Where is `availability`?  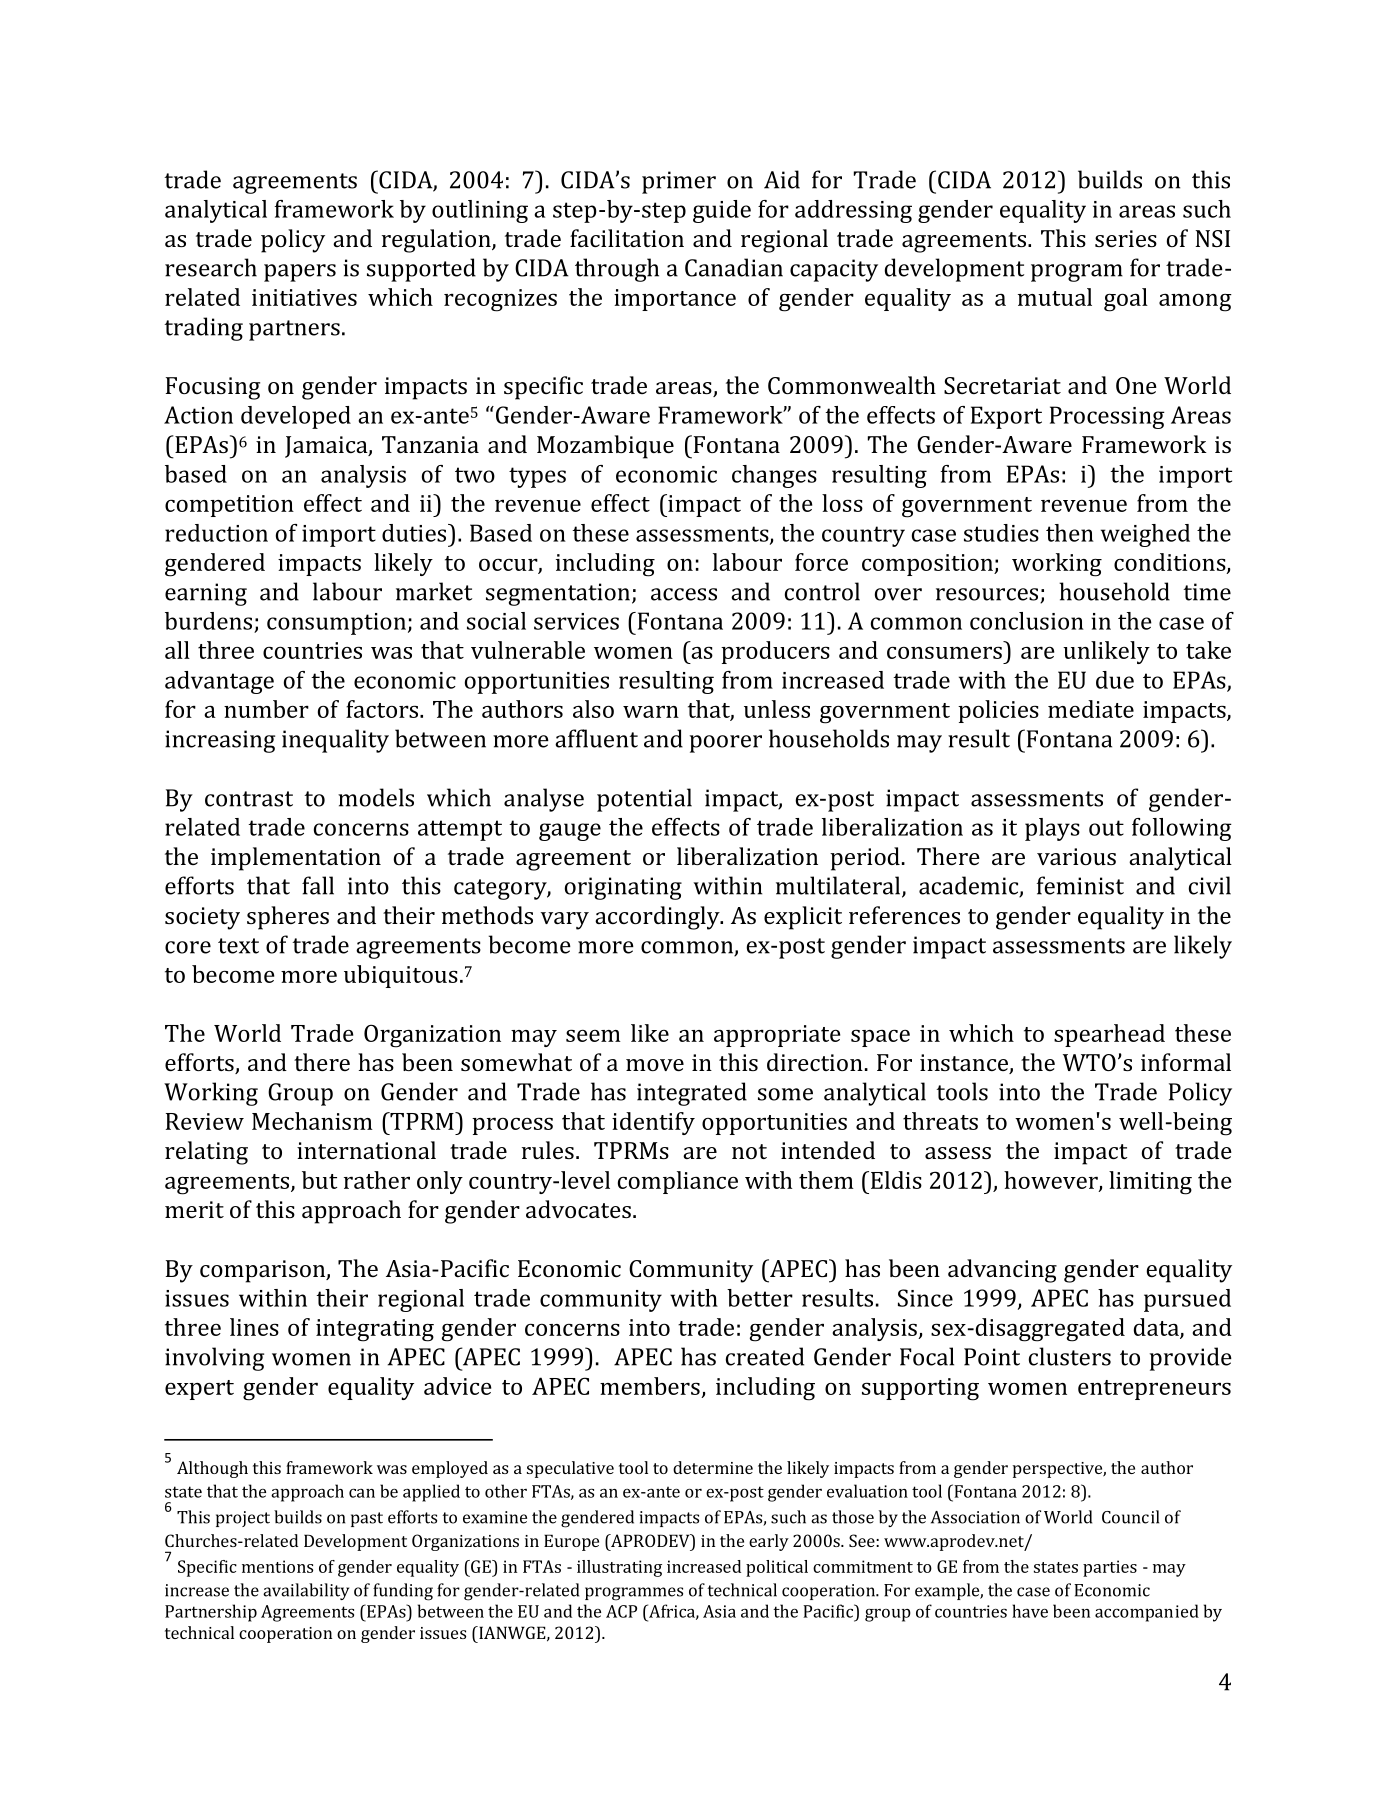
availability is located at coordinates (306, 1591).
